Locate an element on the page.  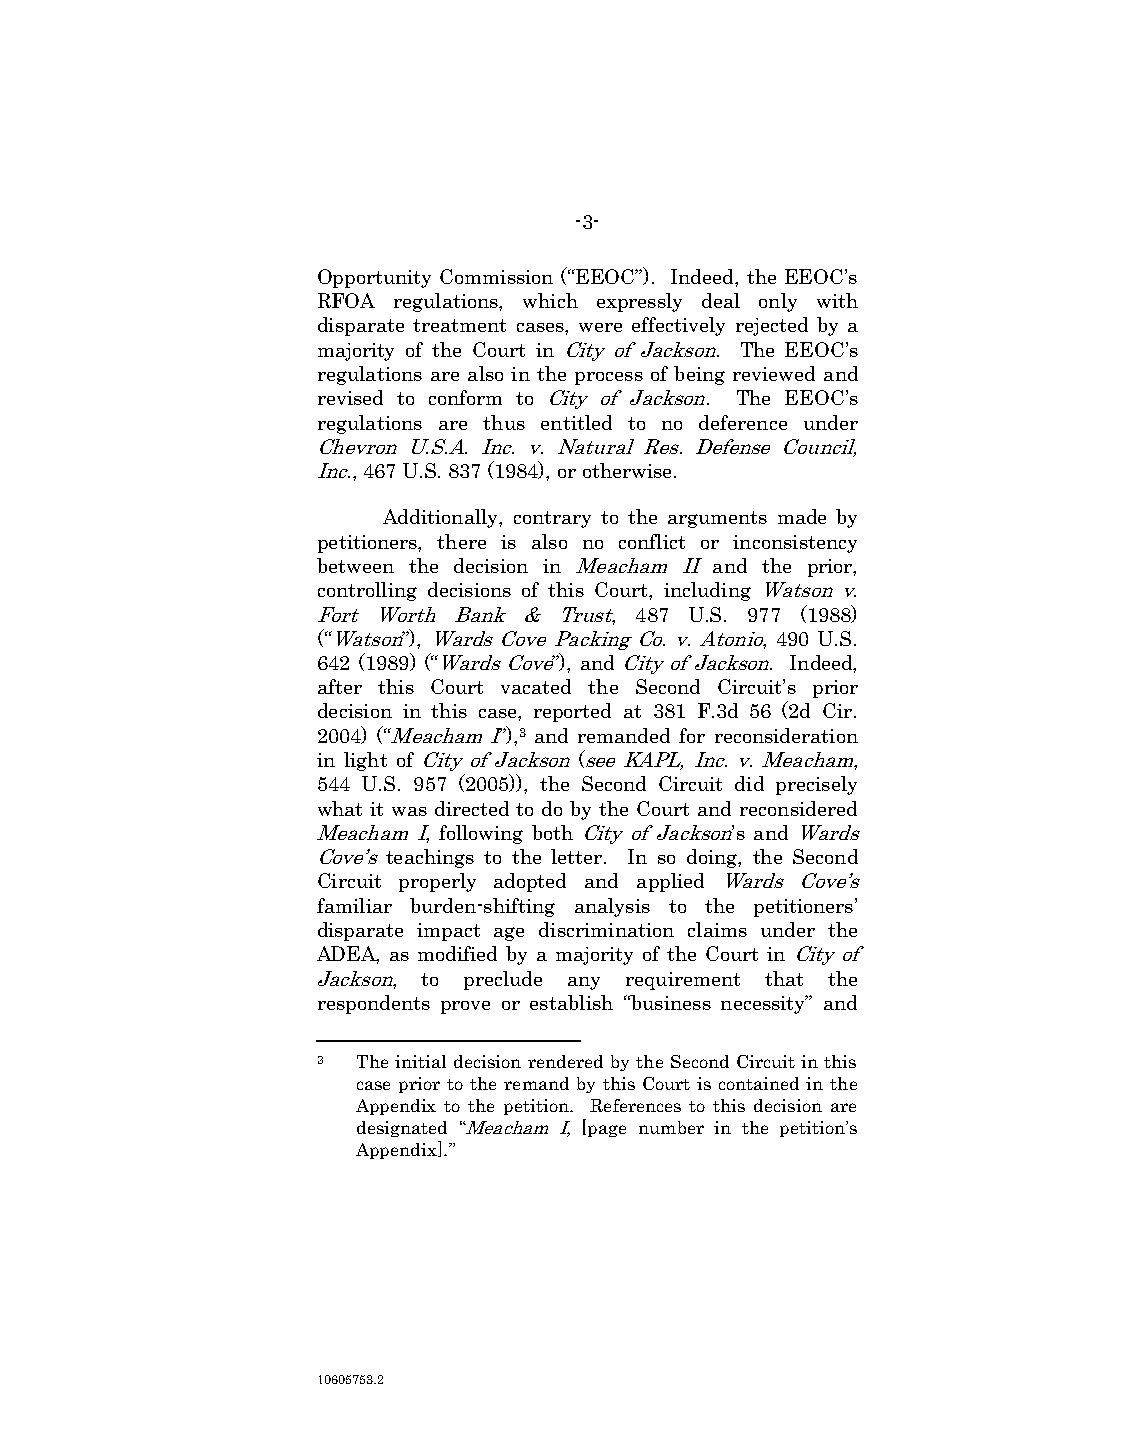
Opportunity is located at coordinates (374, 278).
